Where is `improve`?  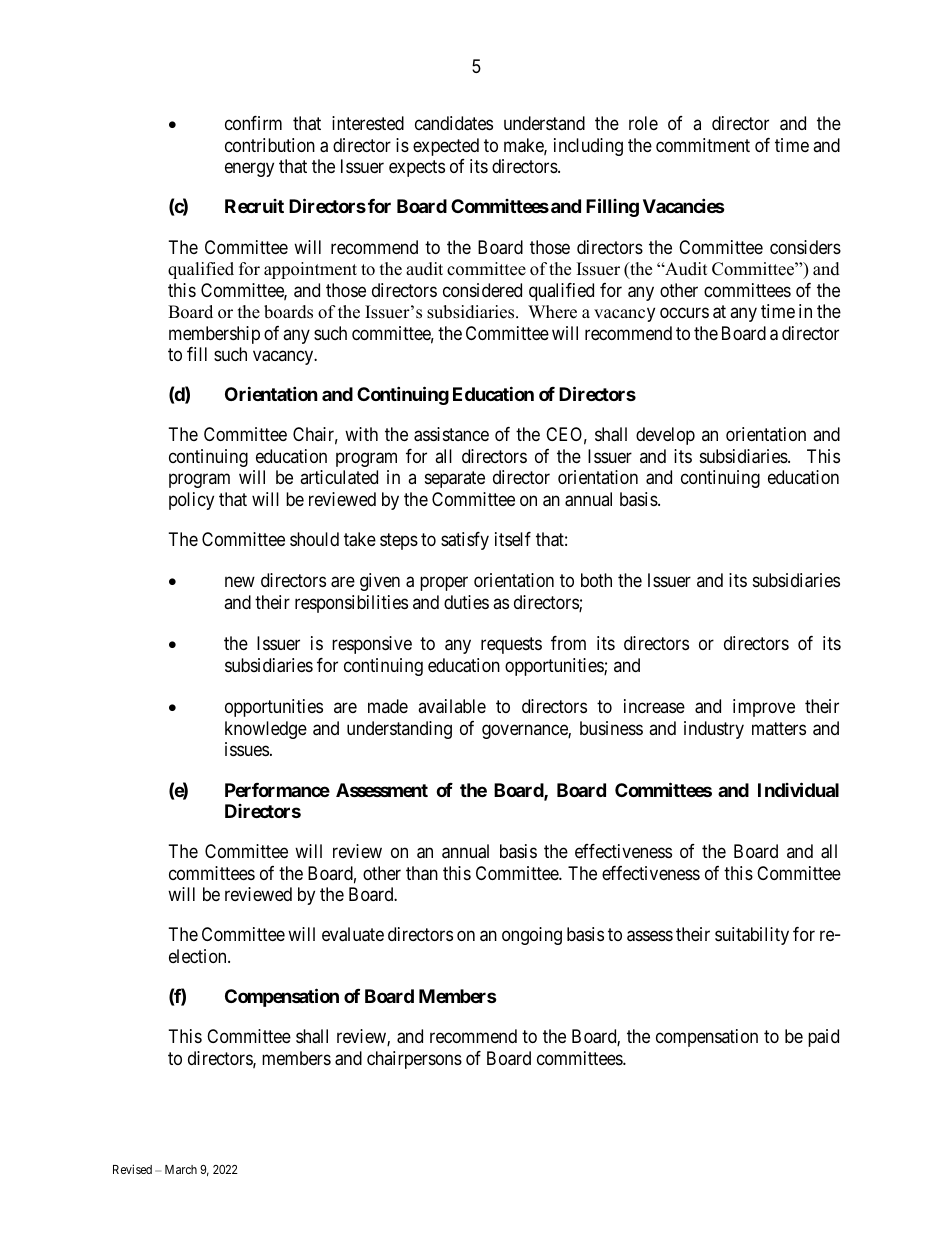
improve is located at coordinates (764, 708).
